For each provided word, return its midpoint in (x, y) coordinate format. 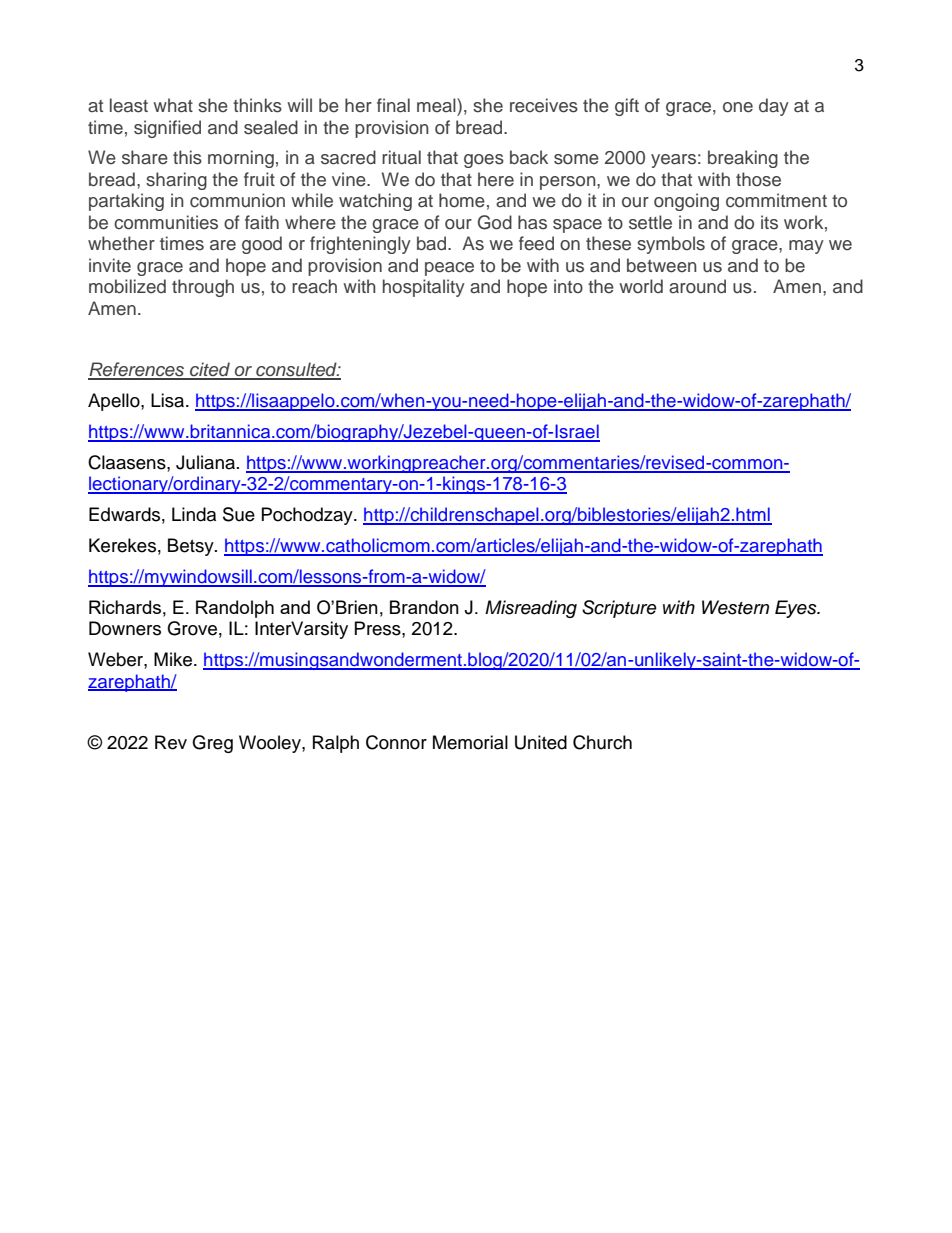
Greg (212, 744)
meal (437, 105)
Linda (194, 514)
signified (167, 129)
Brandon (424, 607)
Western (735, 607)
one (738, 107)
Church (602, 742)
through (203, 288)
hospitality (424, 288)
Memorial (470, 742)
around (697, 286)
